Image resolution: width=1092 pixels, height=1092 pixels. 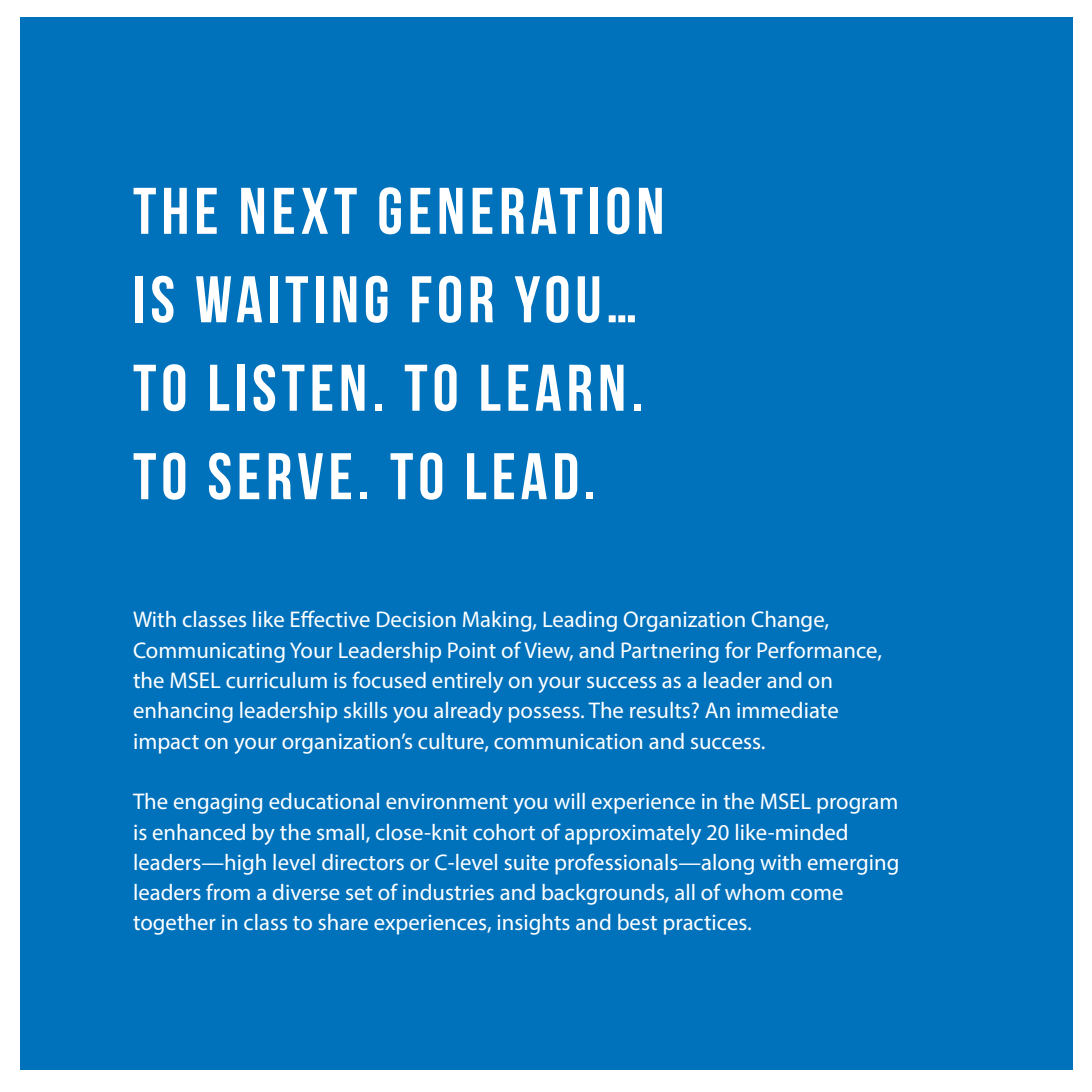 I want to click on generation, so click(x=520, y=211).
